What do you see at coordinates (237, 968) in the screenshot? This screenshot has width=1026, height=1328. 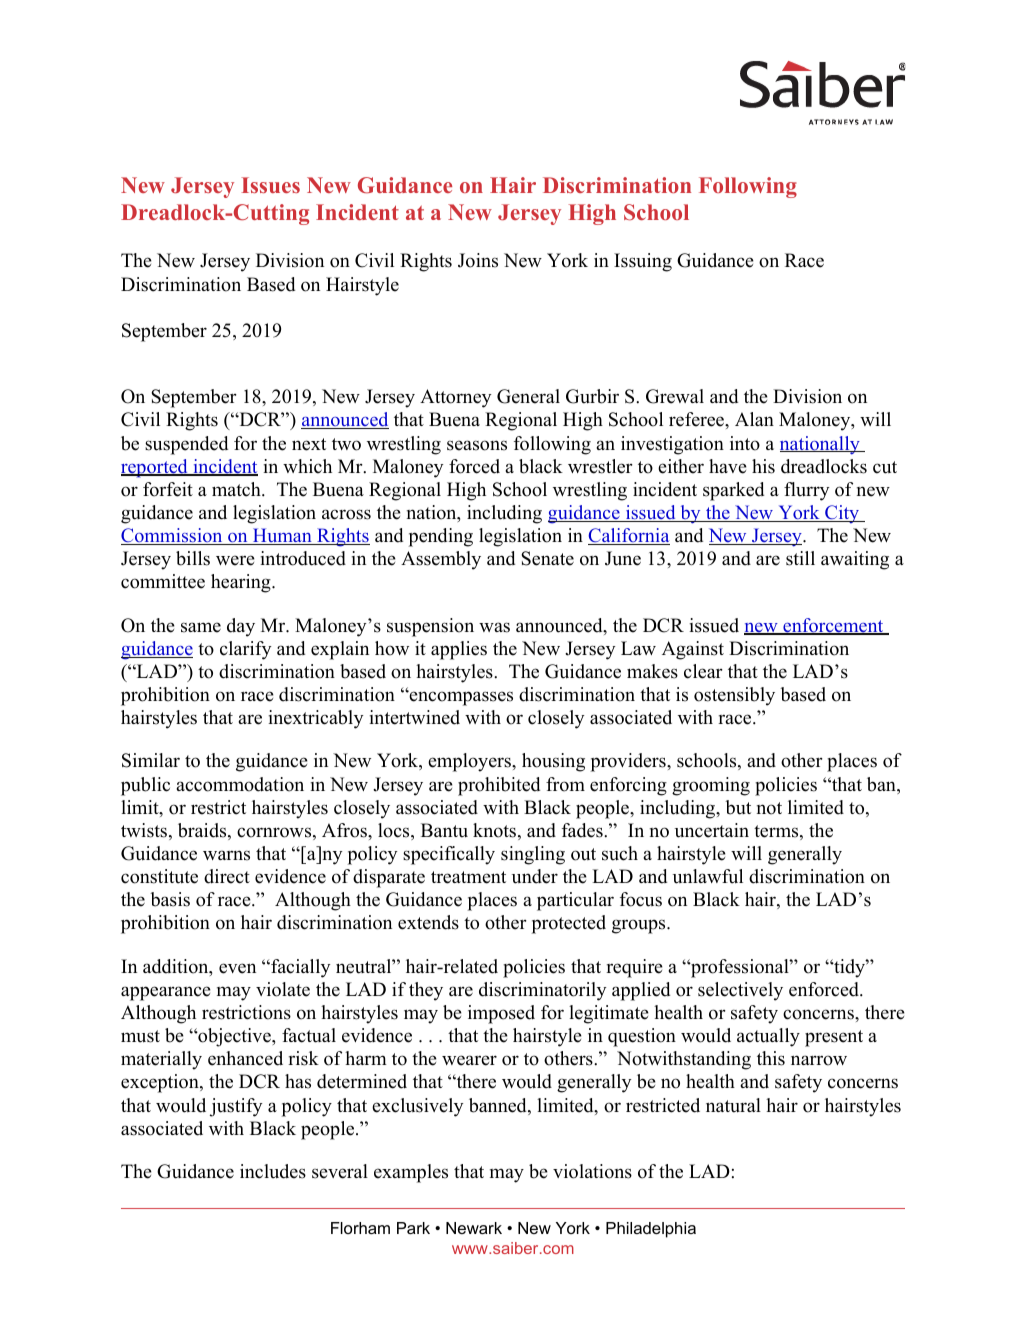 I see `even` at bounding box center [237, 968].
